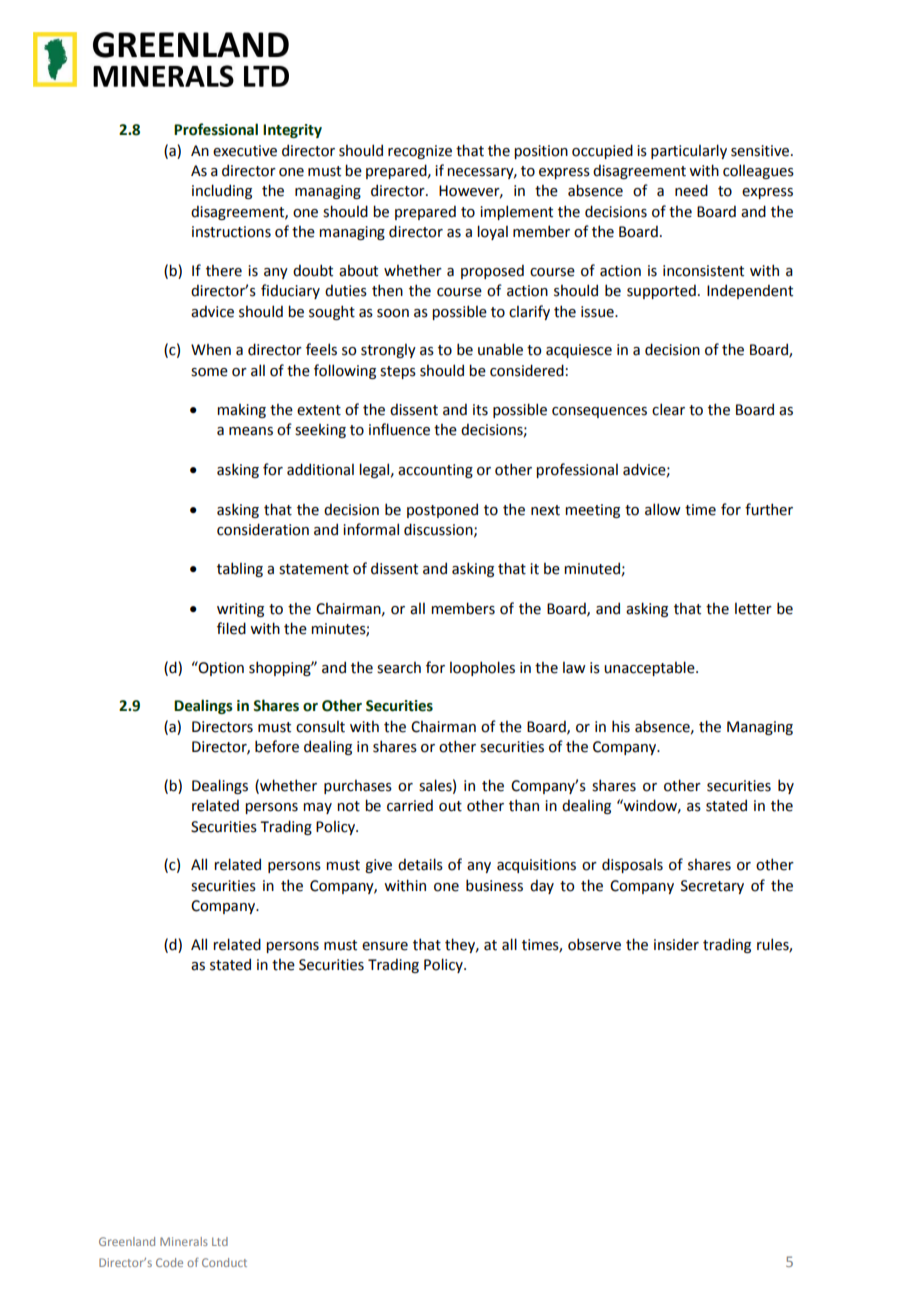  I want to click on Ltd, so click(220, 1241).
